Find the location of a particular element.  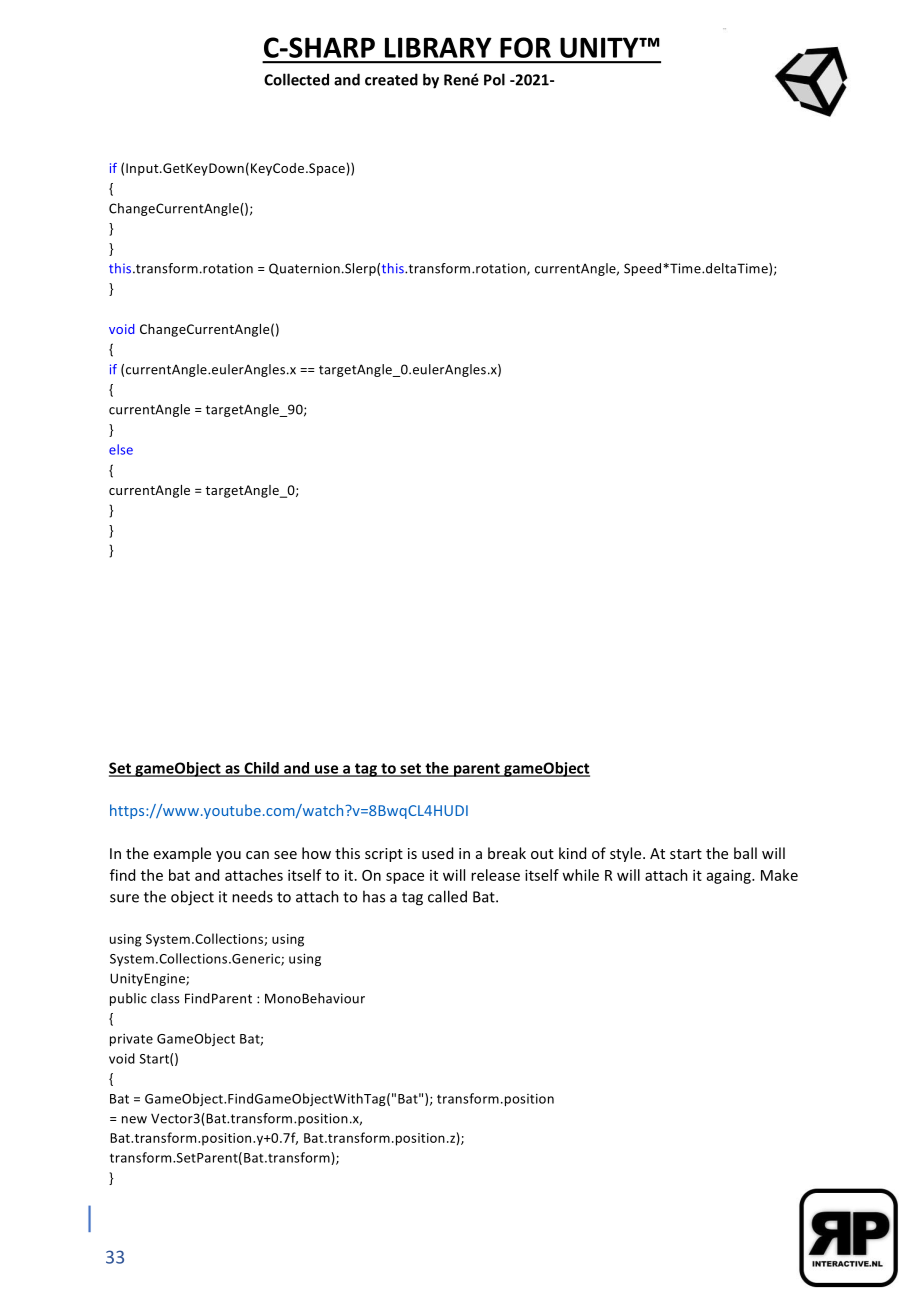

new is located at coordinates (134, 1120).
